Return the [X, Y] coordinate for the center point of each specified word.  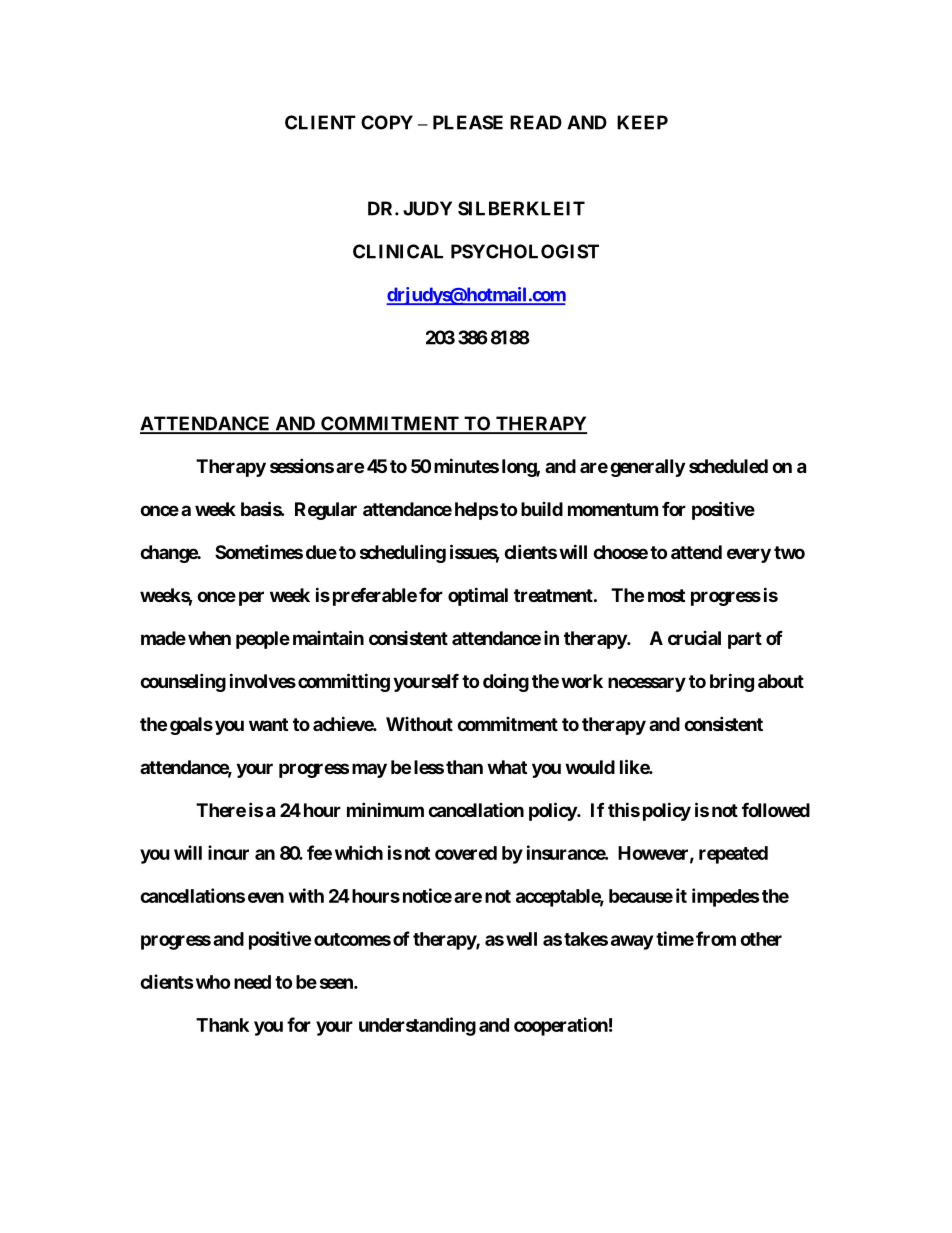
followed [776, 810]
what [507, 767]
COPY [387, 122]
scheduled [728, 466]
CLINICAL [398, 251]
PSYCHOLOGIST [525, 251]
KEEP [642, 122]
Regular [326, 511]
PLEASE [468, 122]
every [749, 555]
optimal [478, 596]
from [716, 938]
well [521, 939]
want [268, 724]
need [252, 982]
